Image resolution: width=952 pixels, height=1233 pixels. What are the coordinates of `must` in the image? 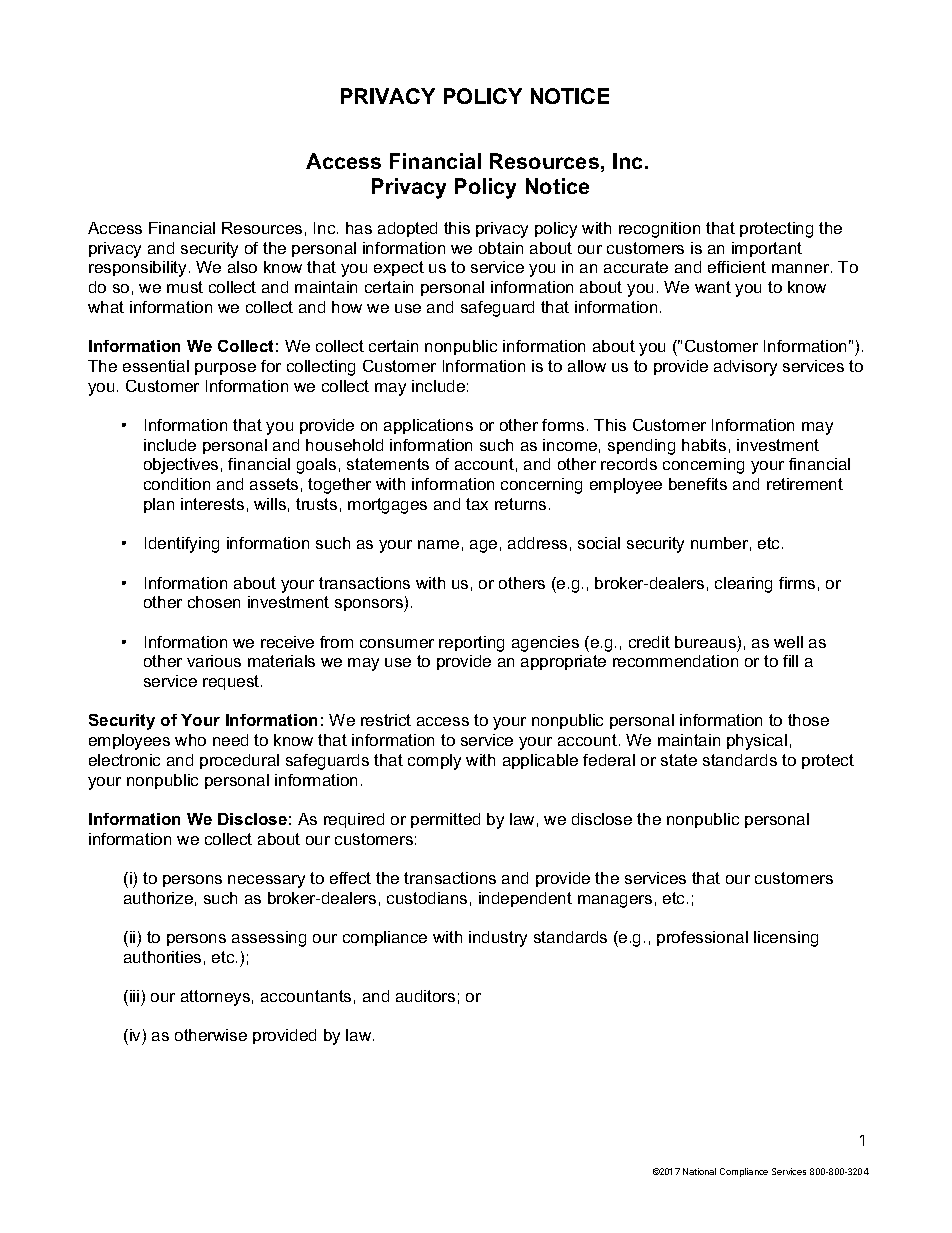 It's located at (185, 287).
